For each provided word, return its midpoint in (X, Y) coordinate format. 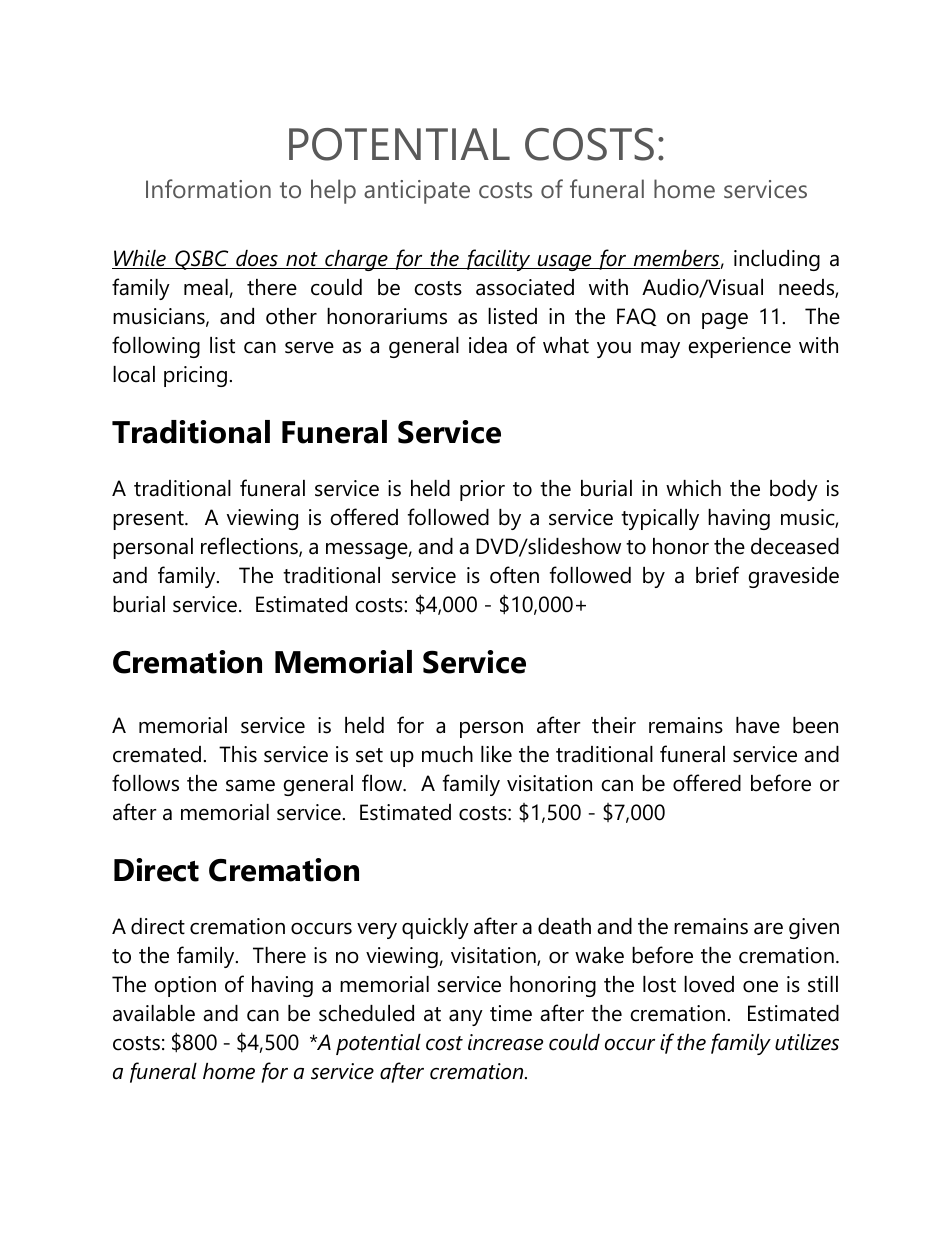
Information (208, 188)
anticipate (417, 192)
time (511, 1013)
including (777, 260)
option (185, 986)
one (760, 987)
